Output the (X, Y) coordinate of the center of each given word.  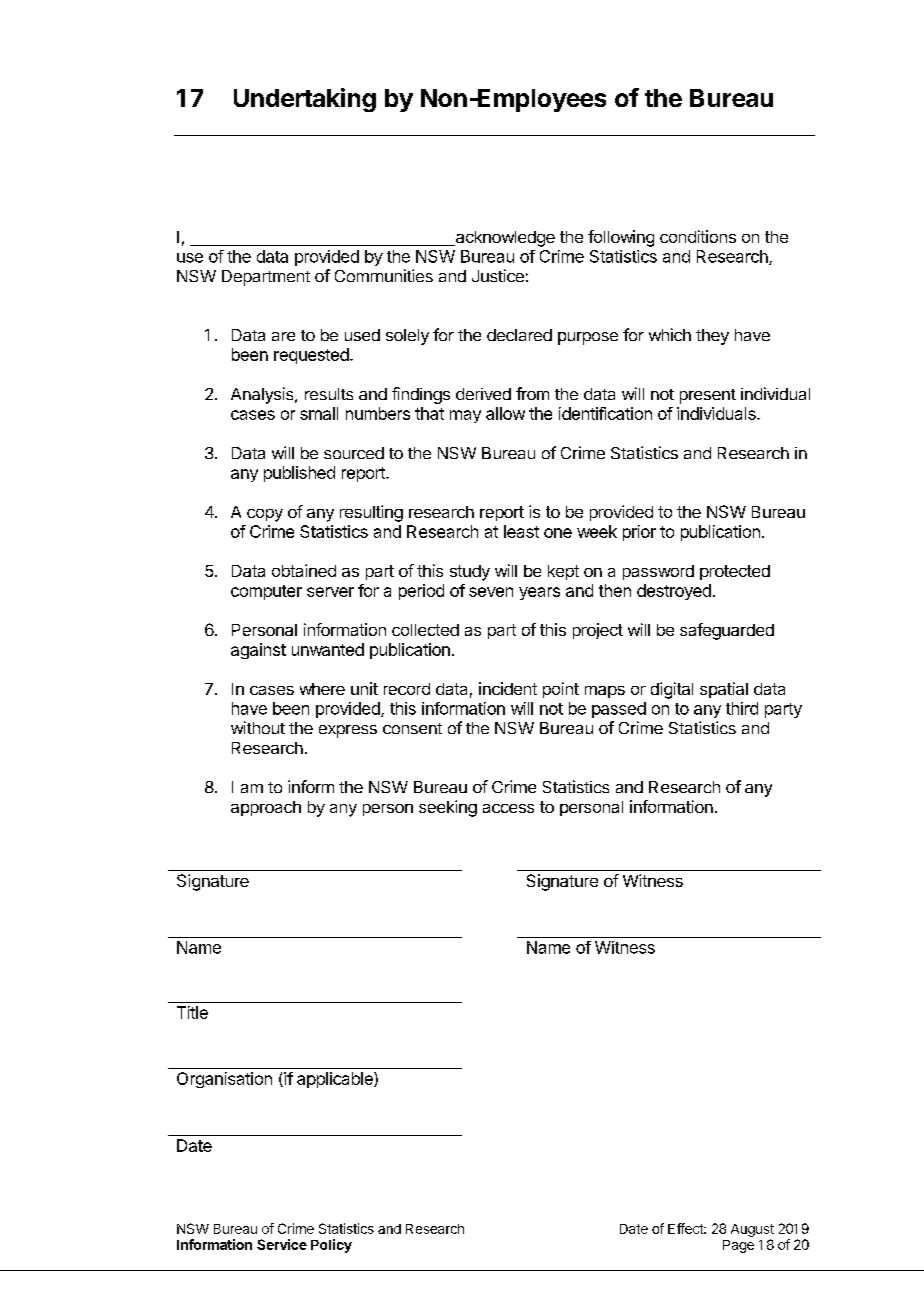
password (658, 572)
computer (266, 592)
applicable (336, 1080)
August (752, 1230)
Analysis (263, 395)
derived (483, 394)
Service (282, 1244)
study (470, 573)
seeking (448, 808)
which (670, 334)
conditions (698, 236)
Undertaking (305, 100)
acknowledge (504, 239)
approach (266, 808)
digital (672, 690)
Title (192, 1012)
